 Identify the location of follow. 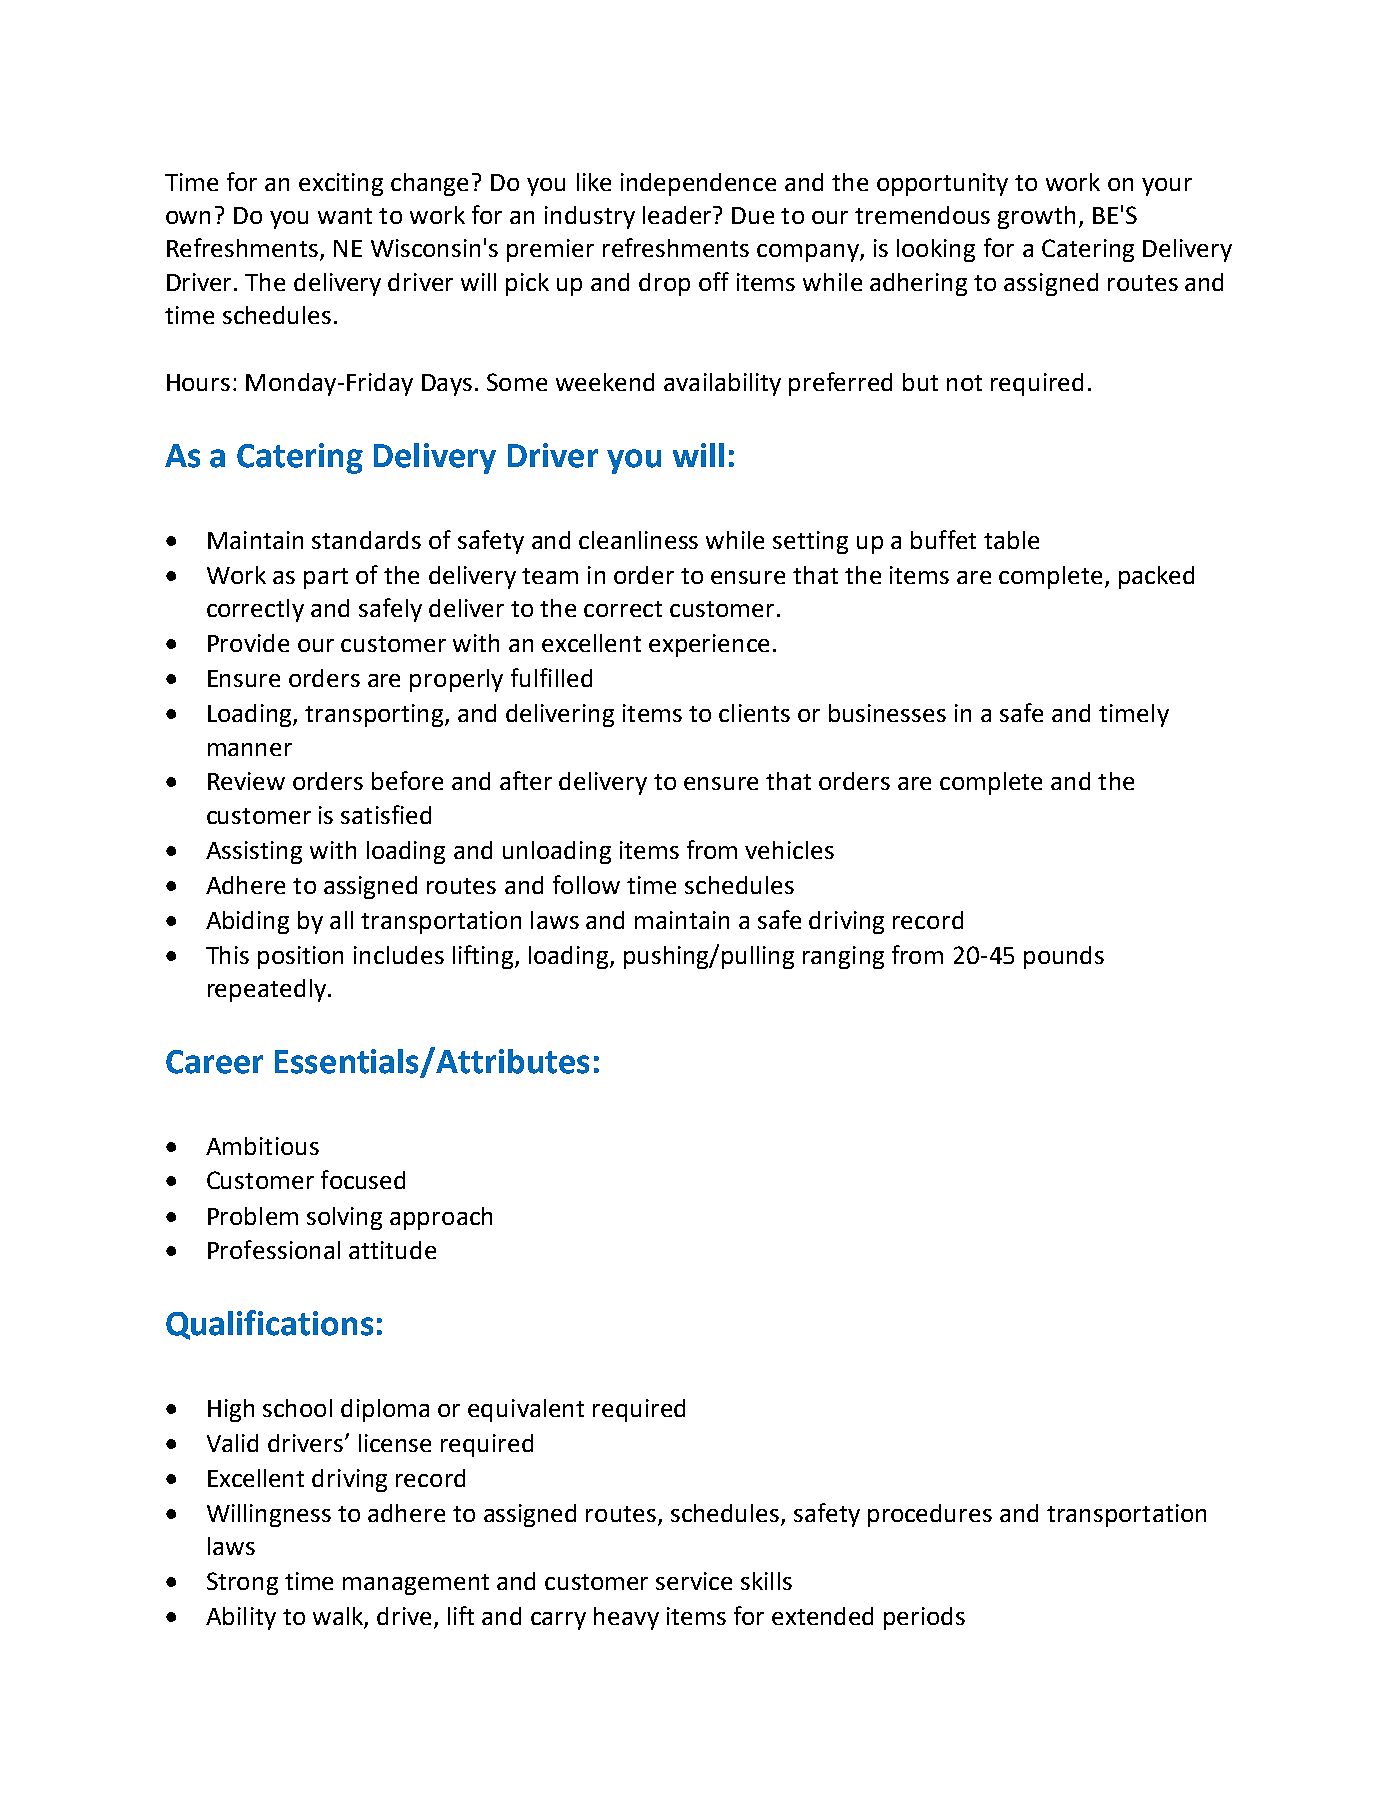
(586, 884).
